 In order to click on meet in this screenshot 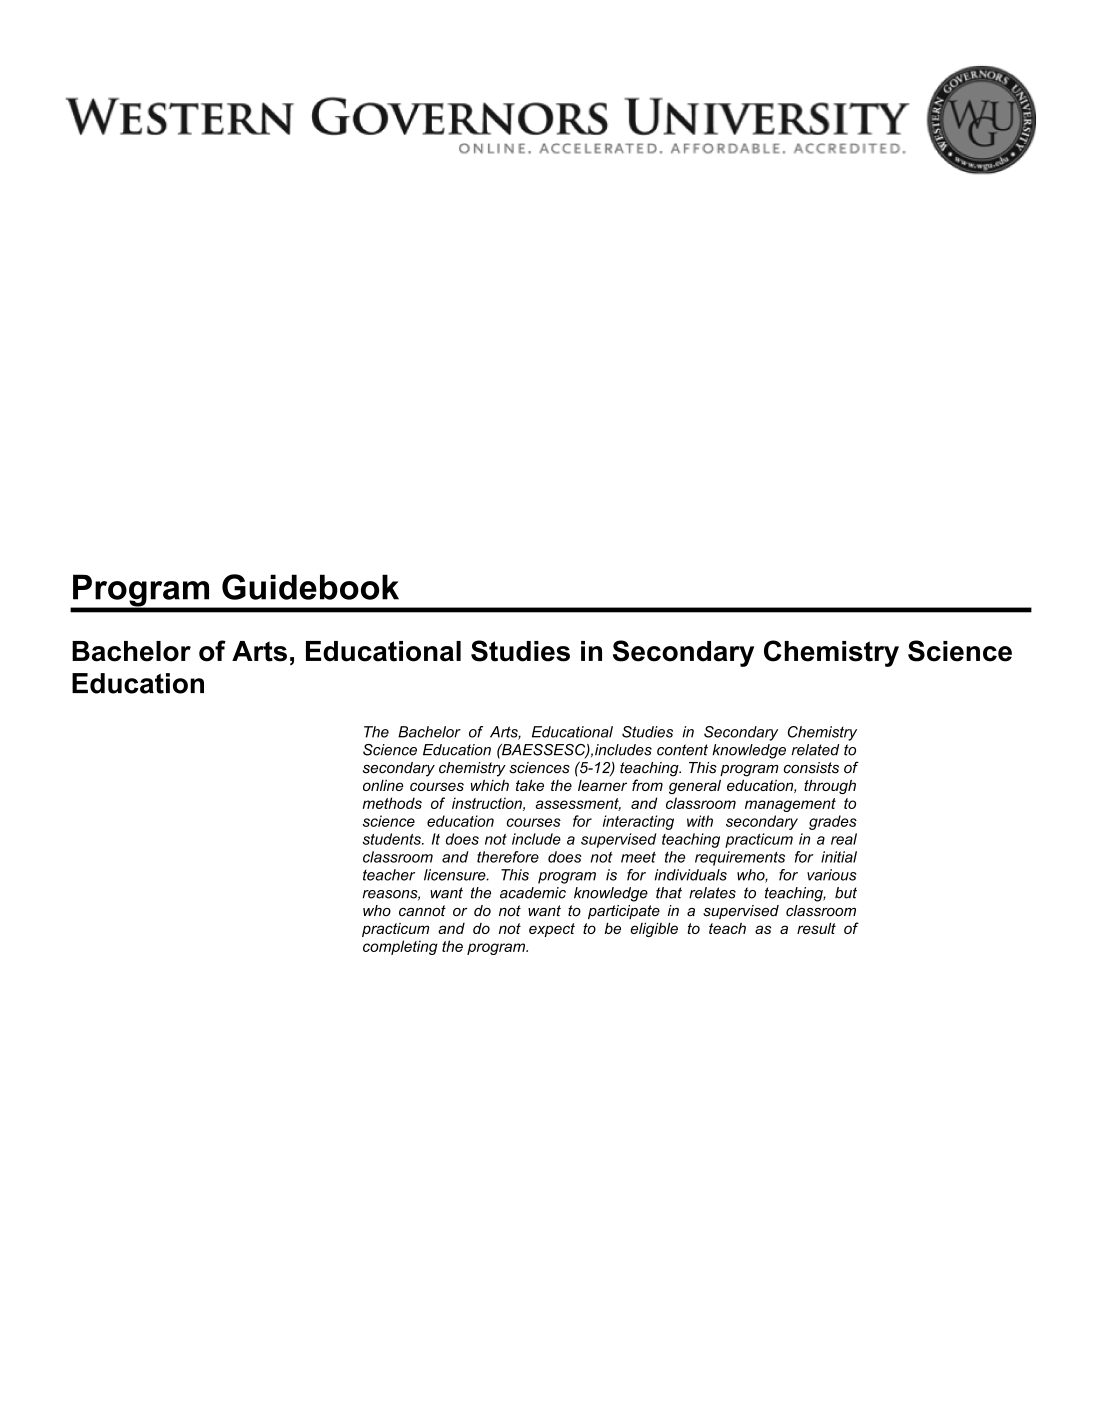, I will do `click(638, 857)`.
